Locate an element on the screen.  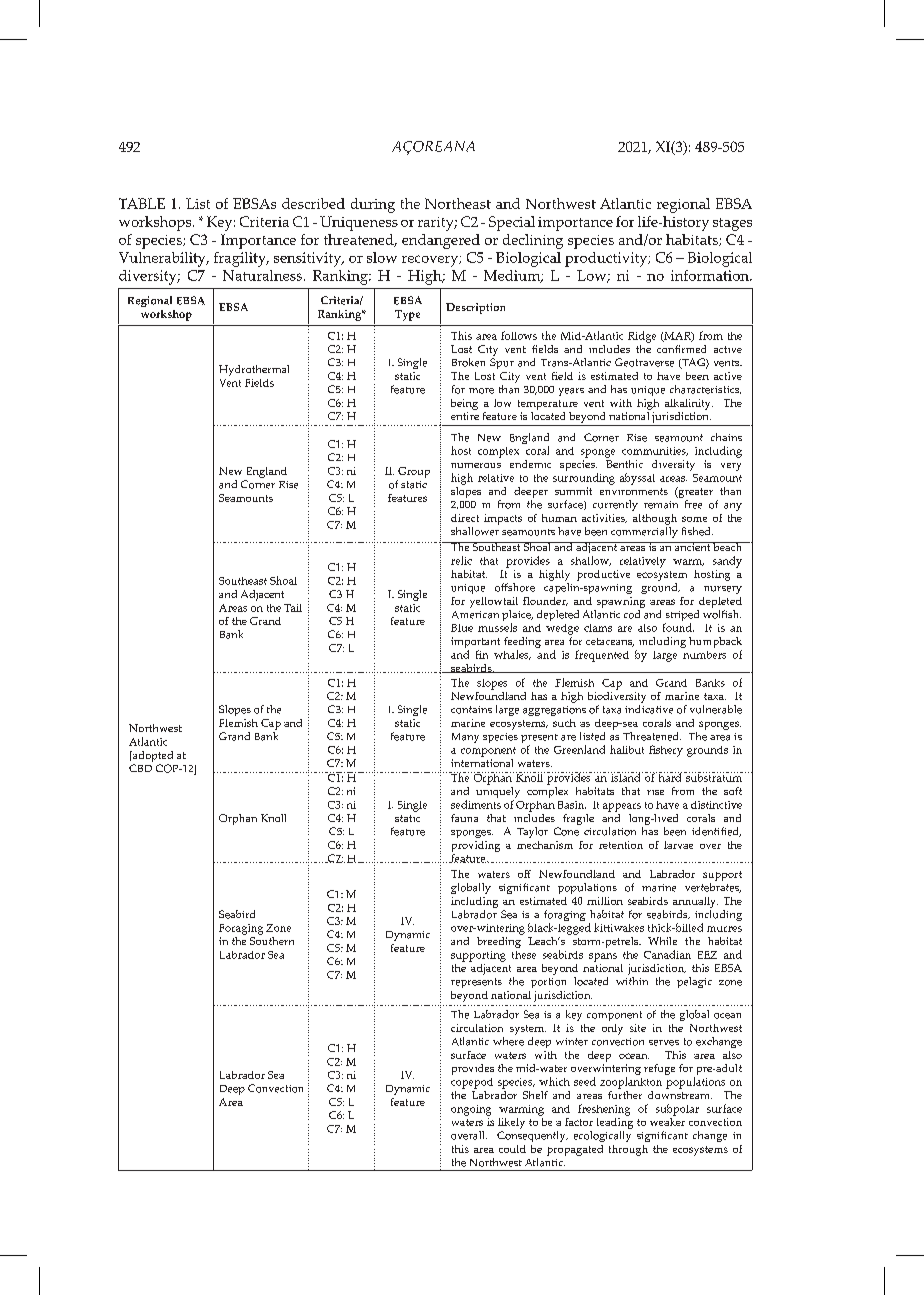
CBD is located at coordinates (140, 768).
